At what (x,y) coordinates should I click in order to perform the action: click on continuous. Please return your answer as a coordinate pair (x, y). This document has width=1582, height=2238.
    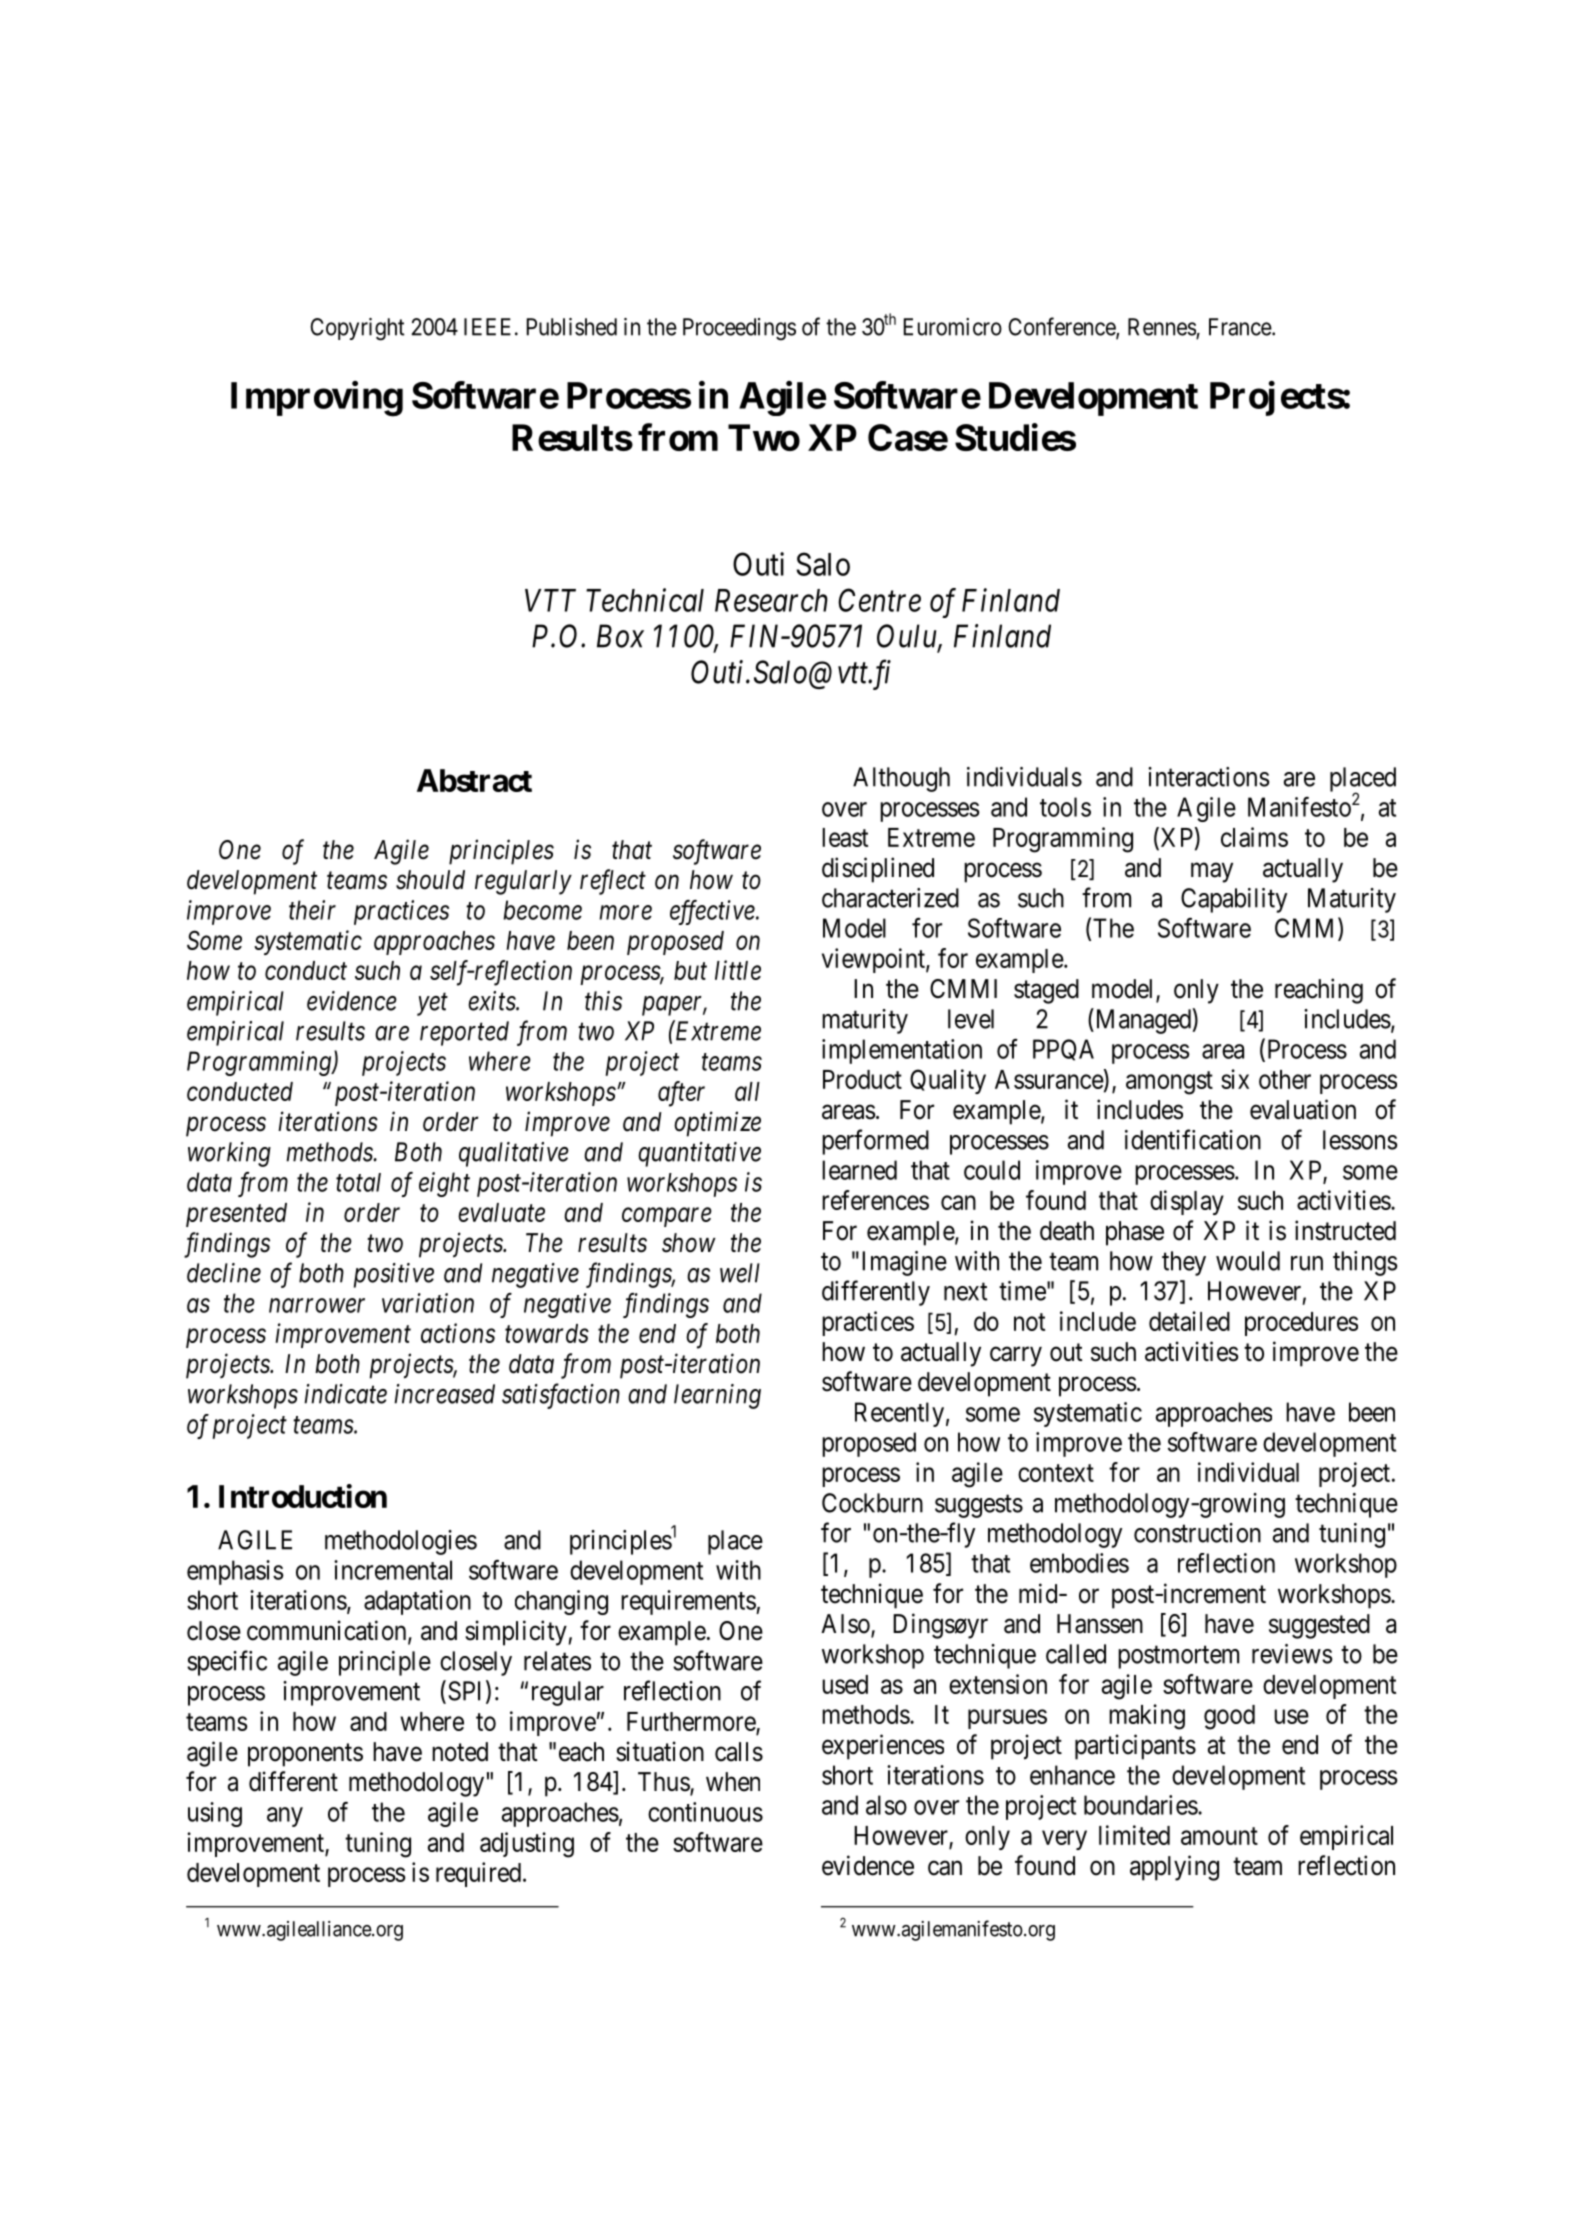
    Looking at the image, I should click on (705, 1812).
